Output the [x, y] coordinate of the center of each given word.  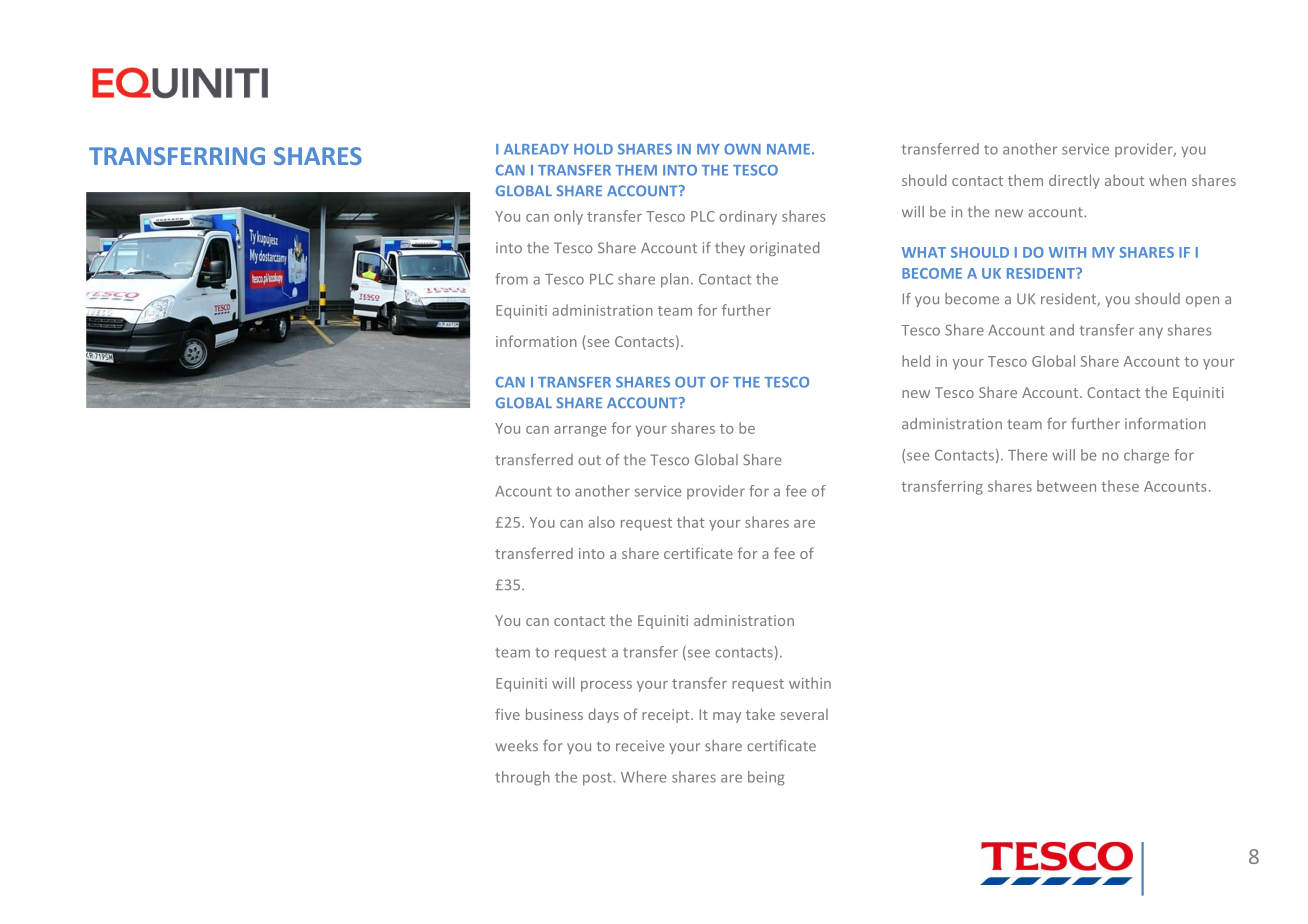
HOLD [593, 149]
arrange [580, 431]
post [598, 779]
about [1124, 180]
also [601, 522]
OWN [742, 149]
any [1151, 333]
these [1120, 486]
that [690, 522]
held [916, 361]
